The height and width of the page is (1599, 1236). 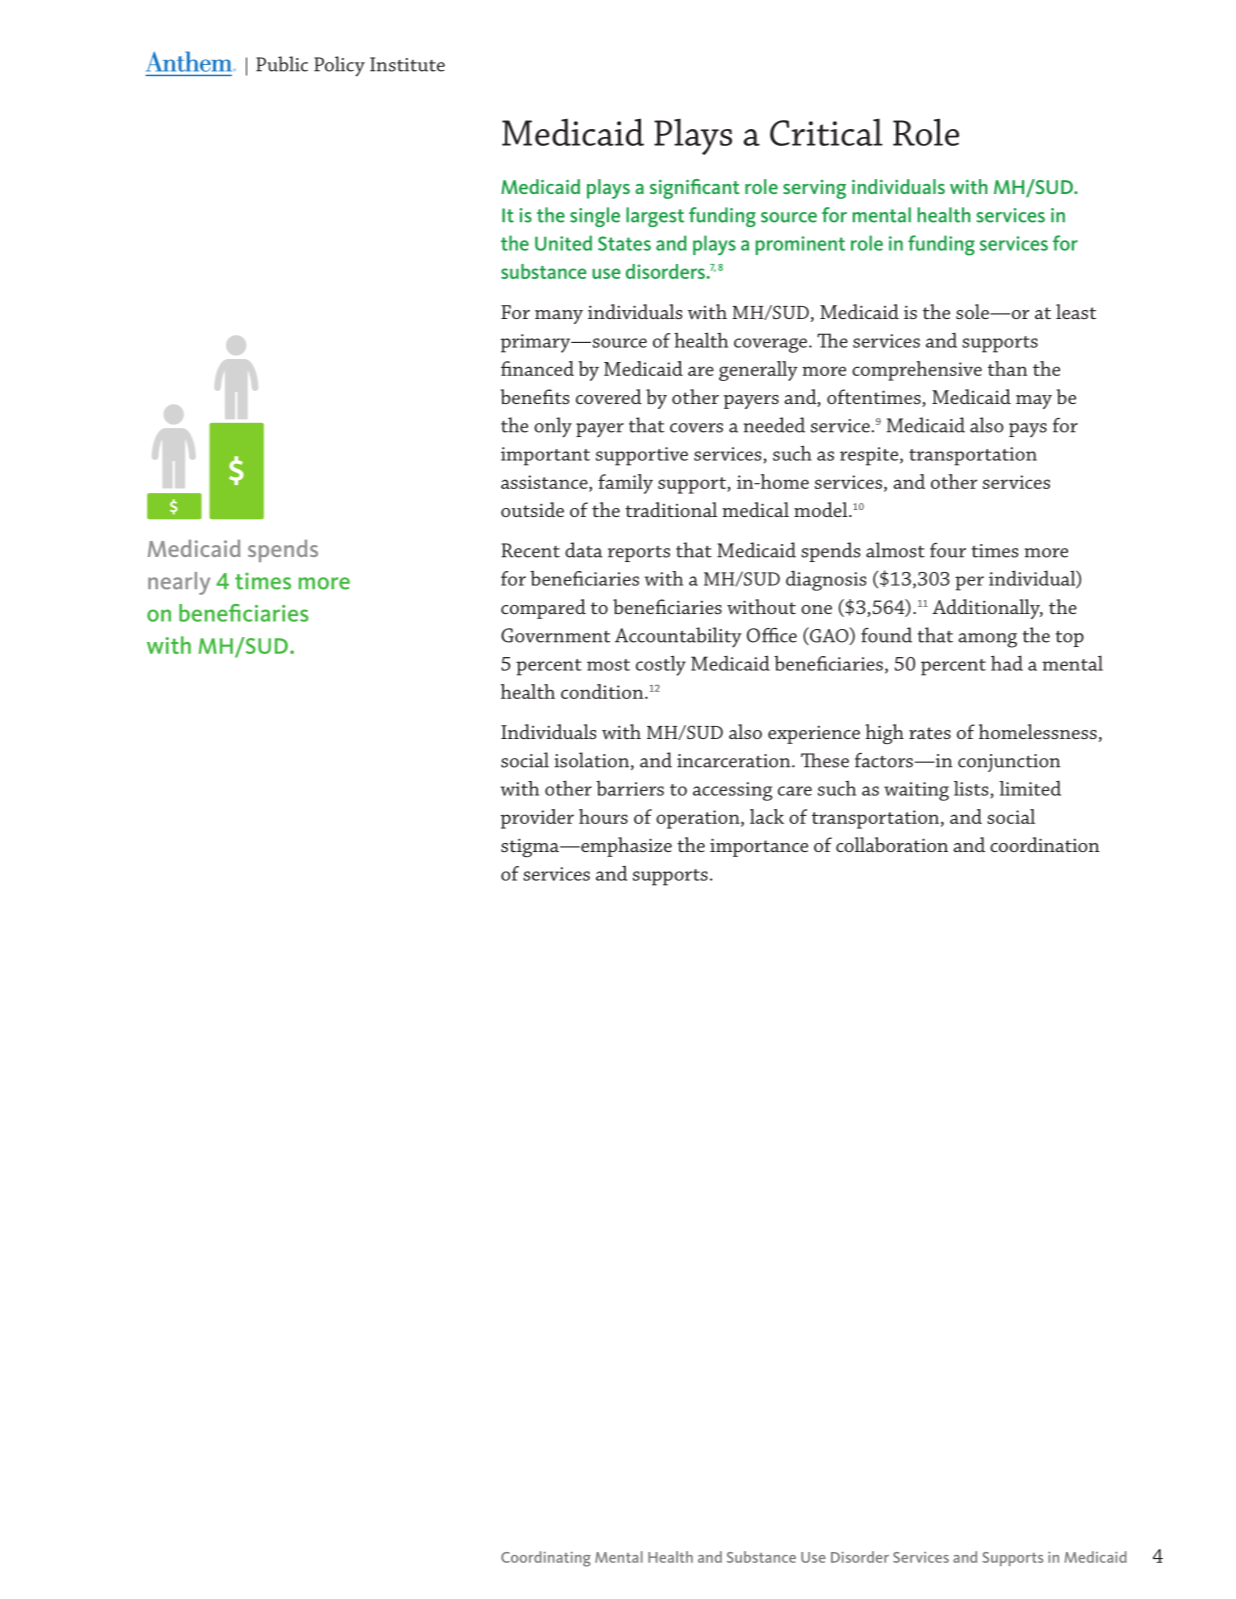 I want to click on lists, so click(x=971, y=788).
